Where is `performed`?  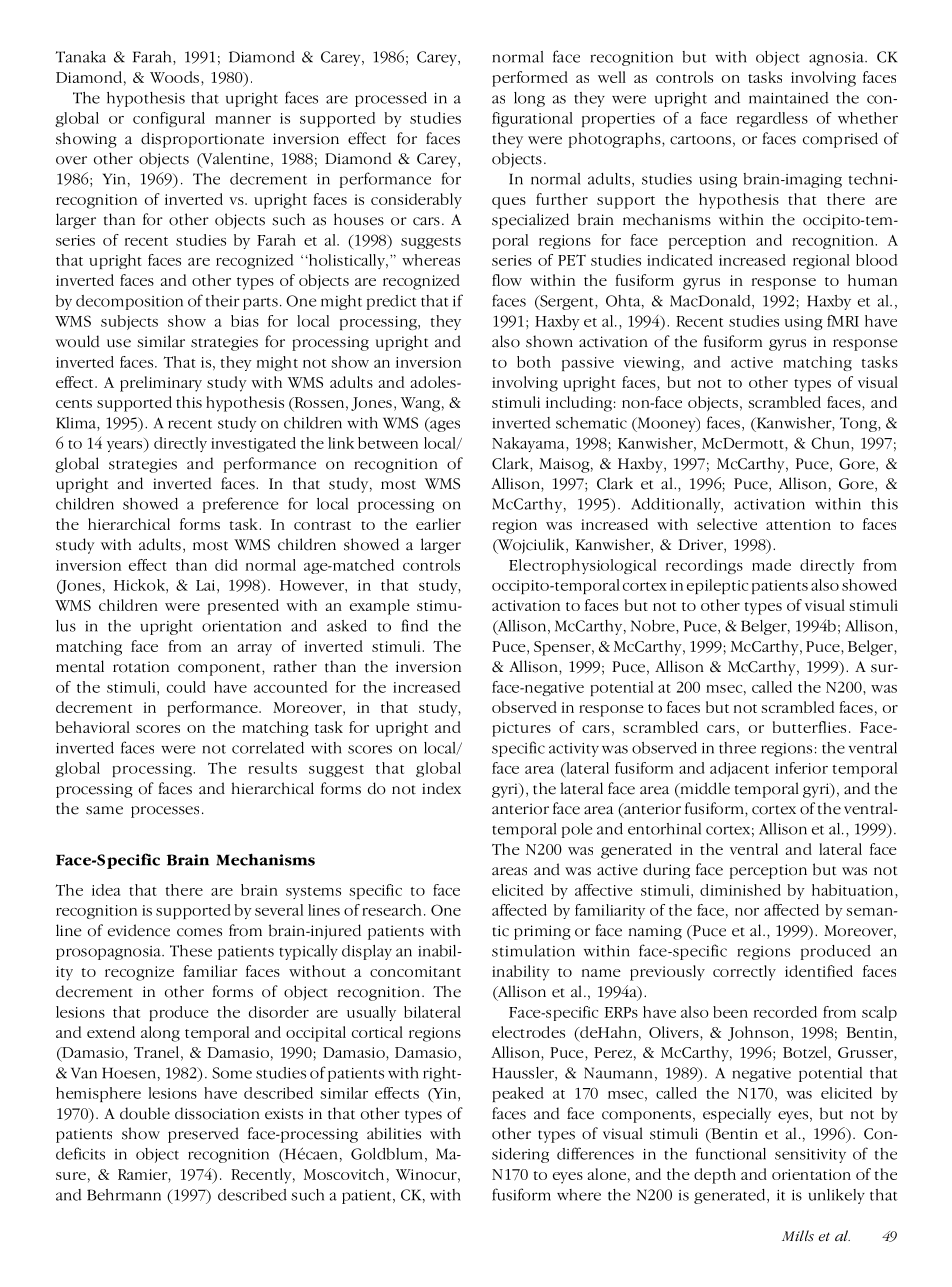 performed is located at coordinates (530, 79).
